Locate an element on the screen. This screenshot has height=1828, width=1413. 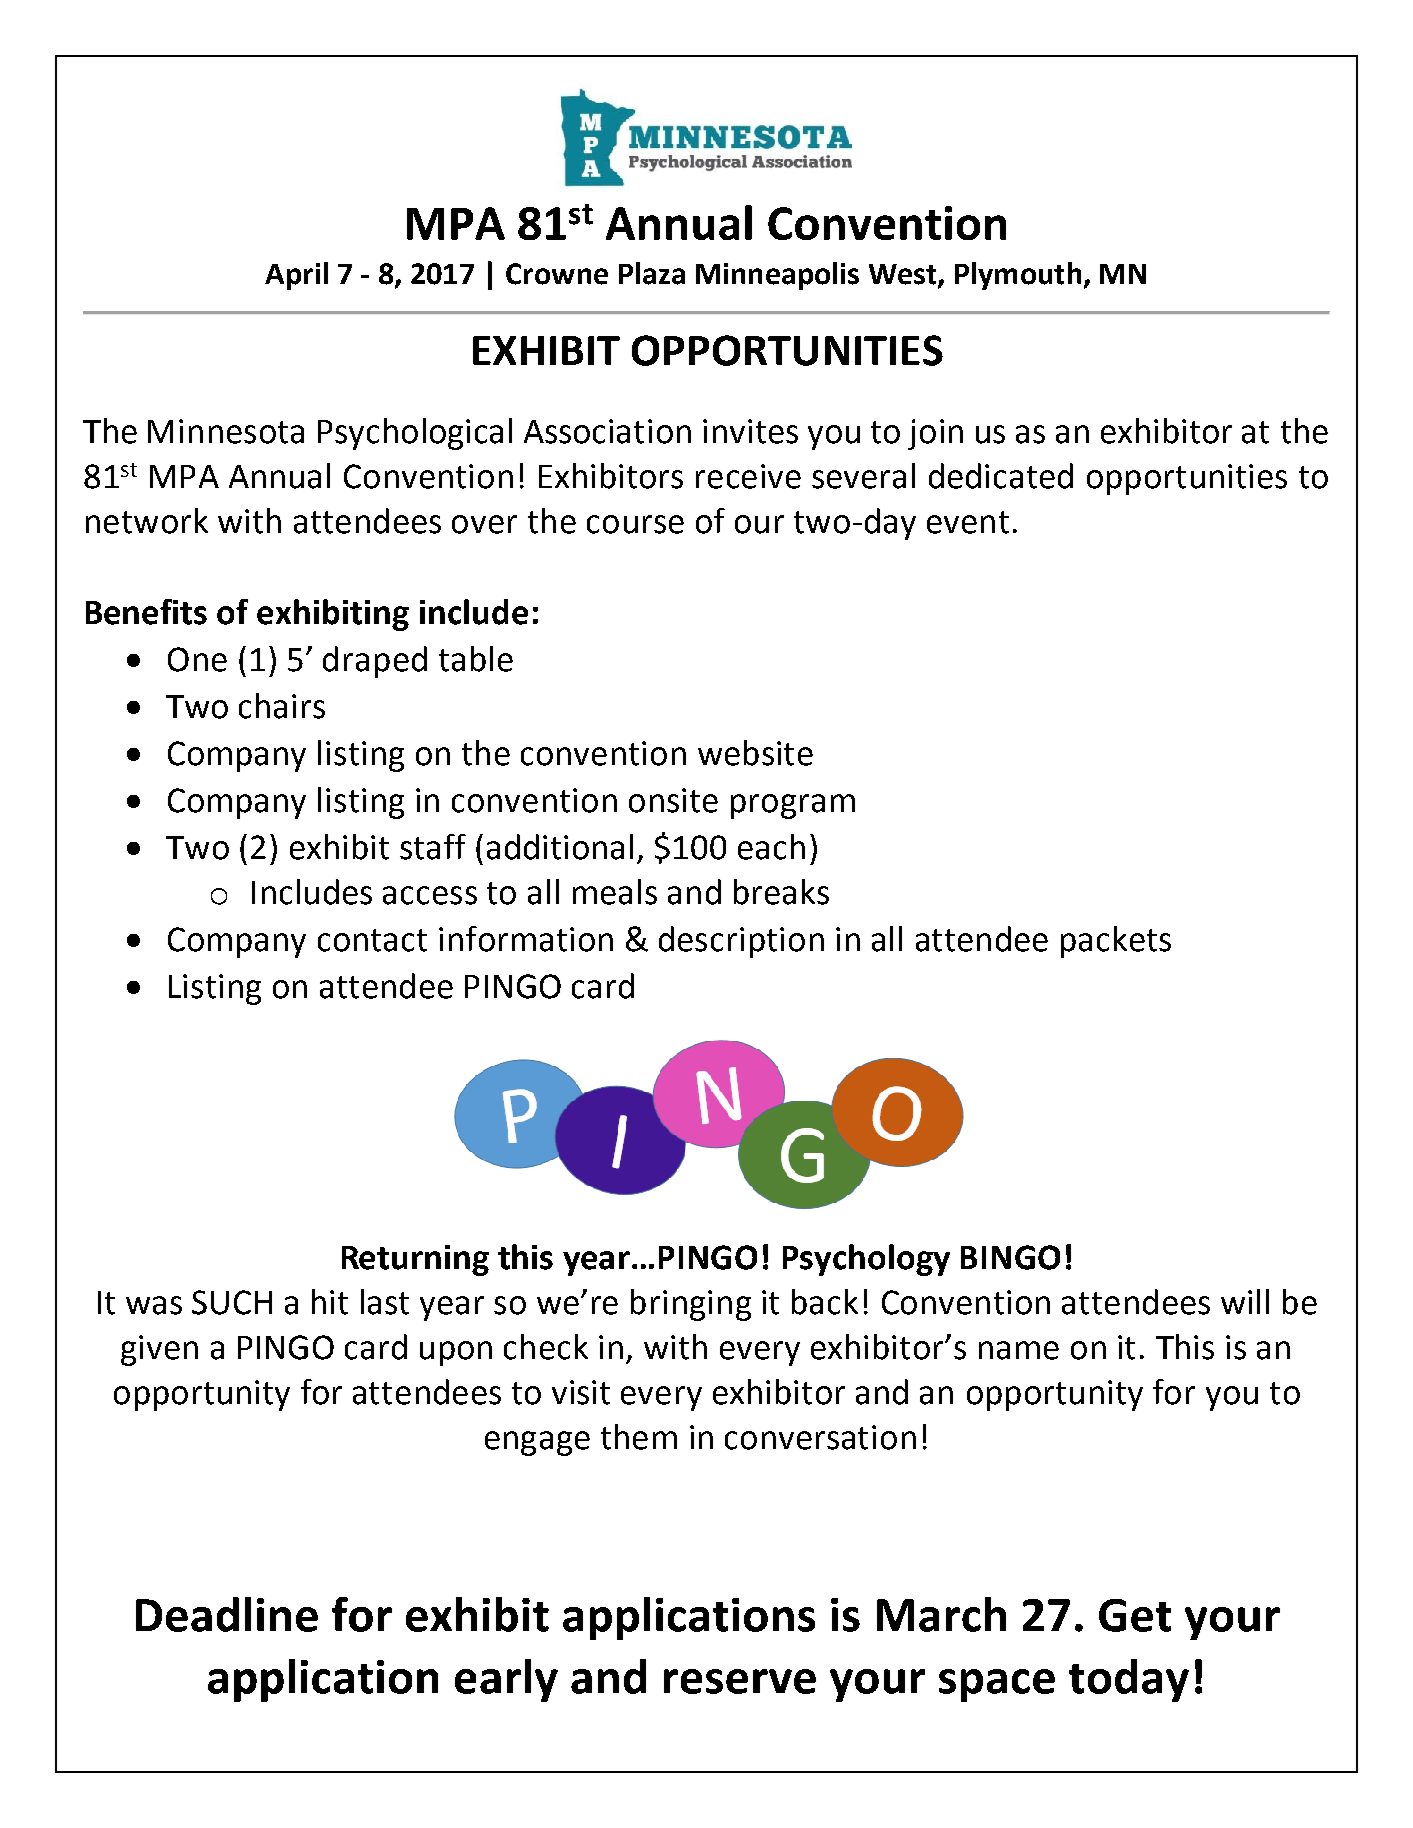
April is located at coordinates (296, 276).
